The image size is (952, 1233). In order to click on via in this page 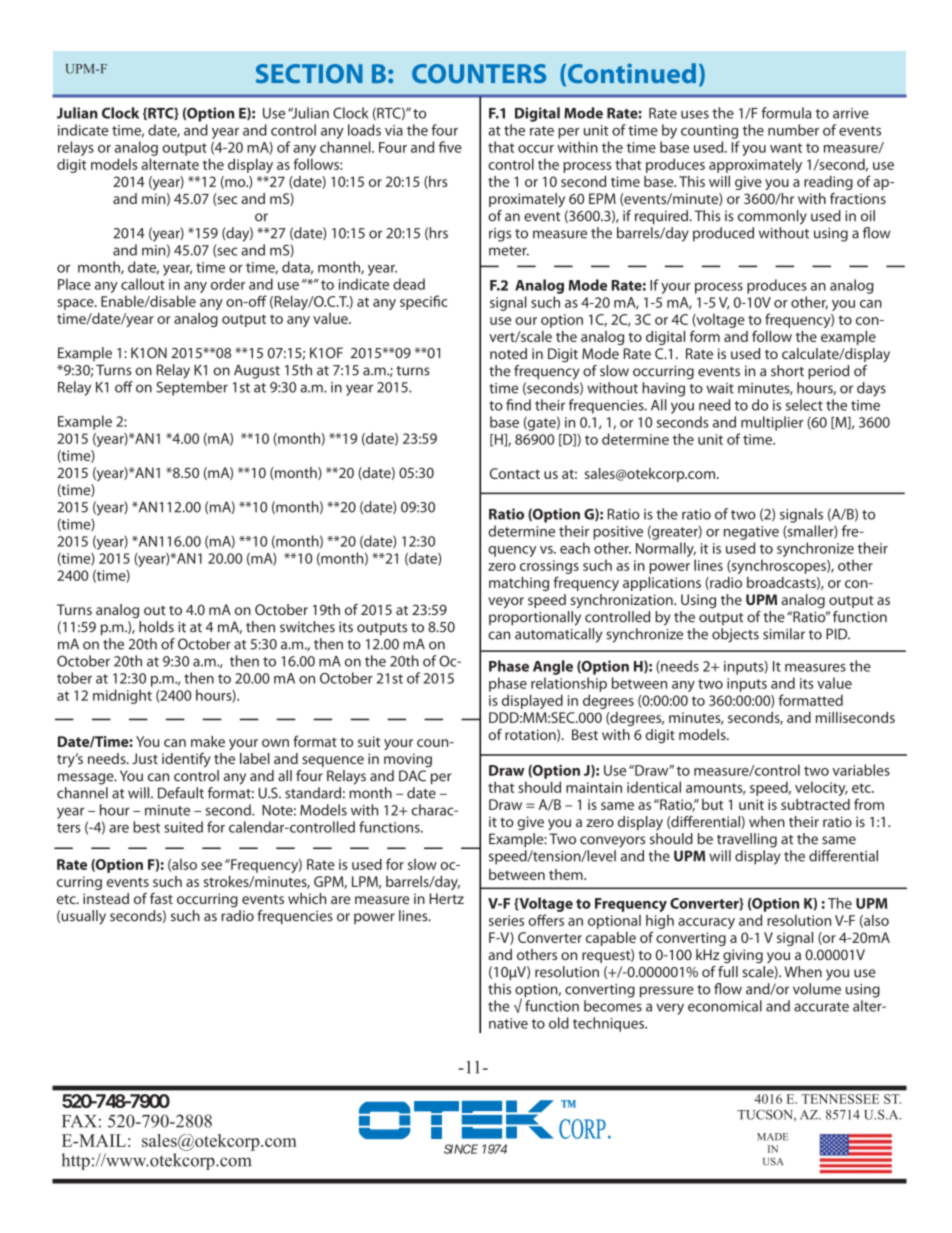, I will do `click(394, 130)`.
